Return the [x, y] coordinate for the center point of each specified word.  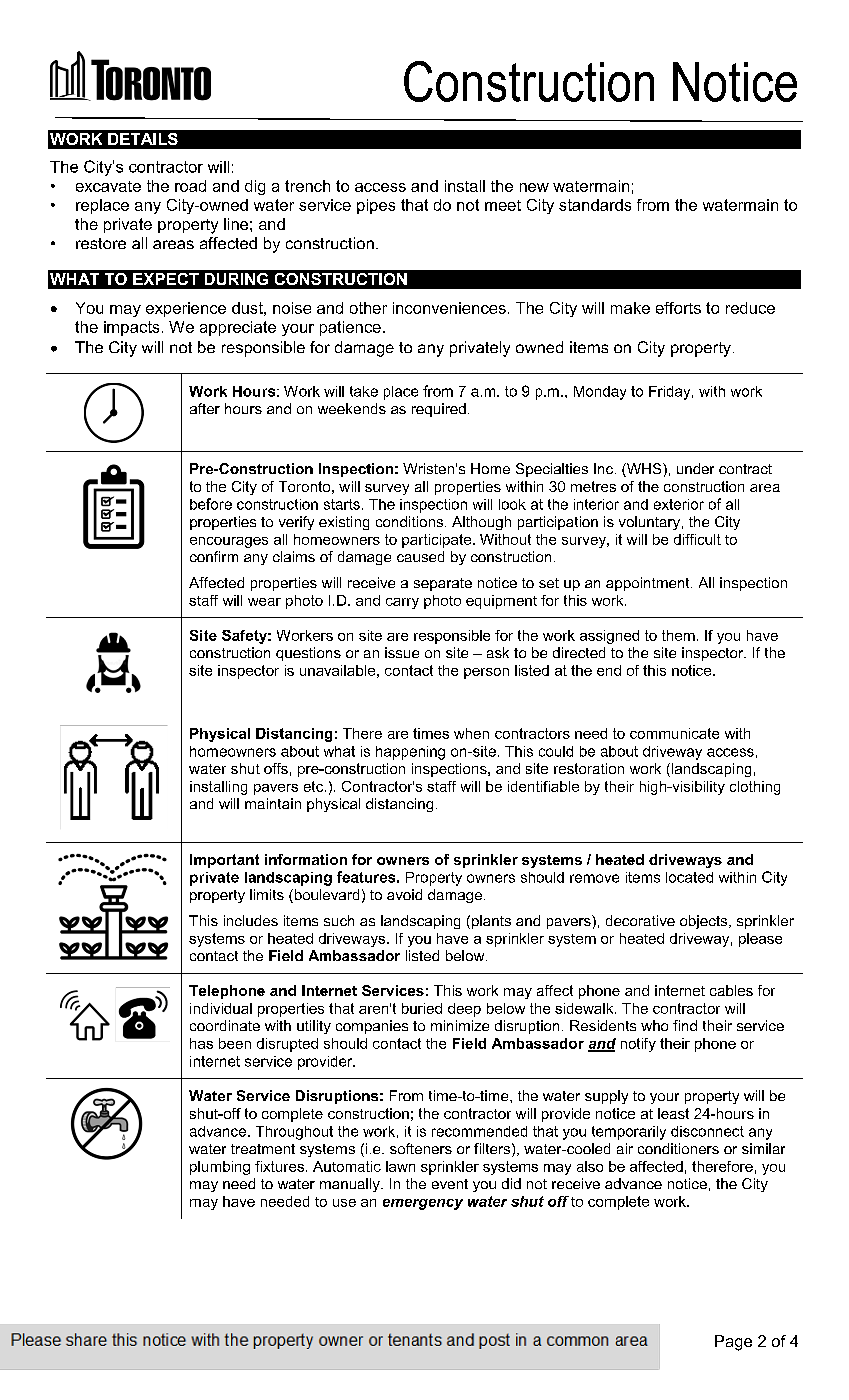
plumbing [220, 1168]
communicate [674, 733]
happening [410, 753]
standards [595, 205]
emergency [423, 1204]
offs [276, 768]
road [190, 186]
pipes [376, 206]
